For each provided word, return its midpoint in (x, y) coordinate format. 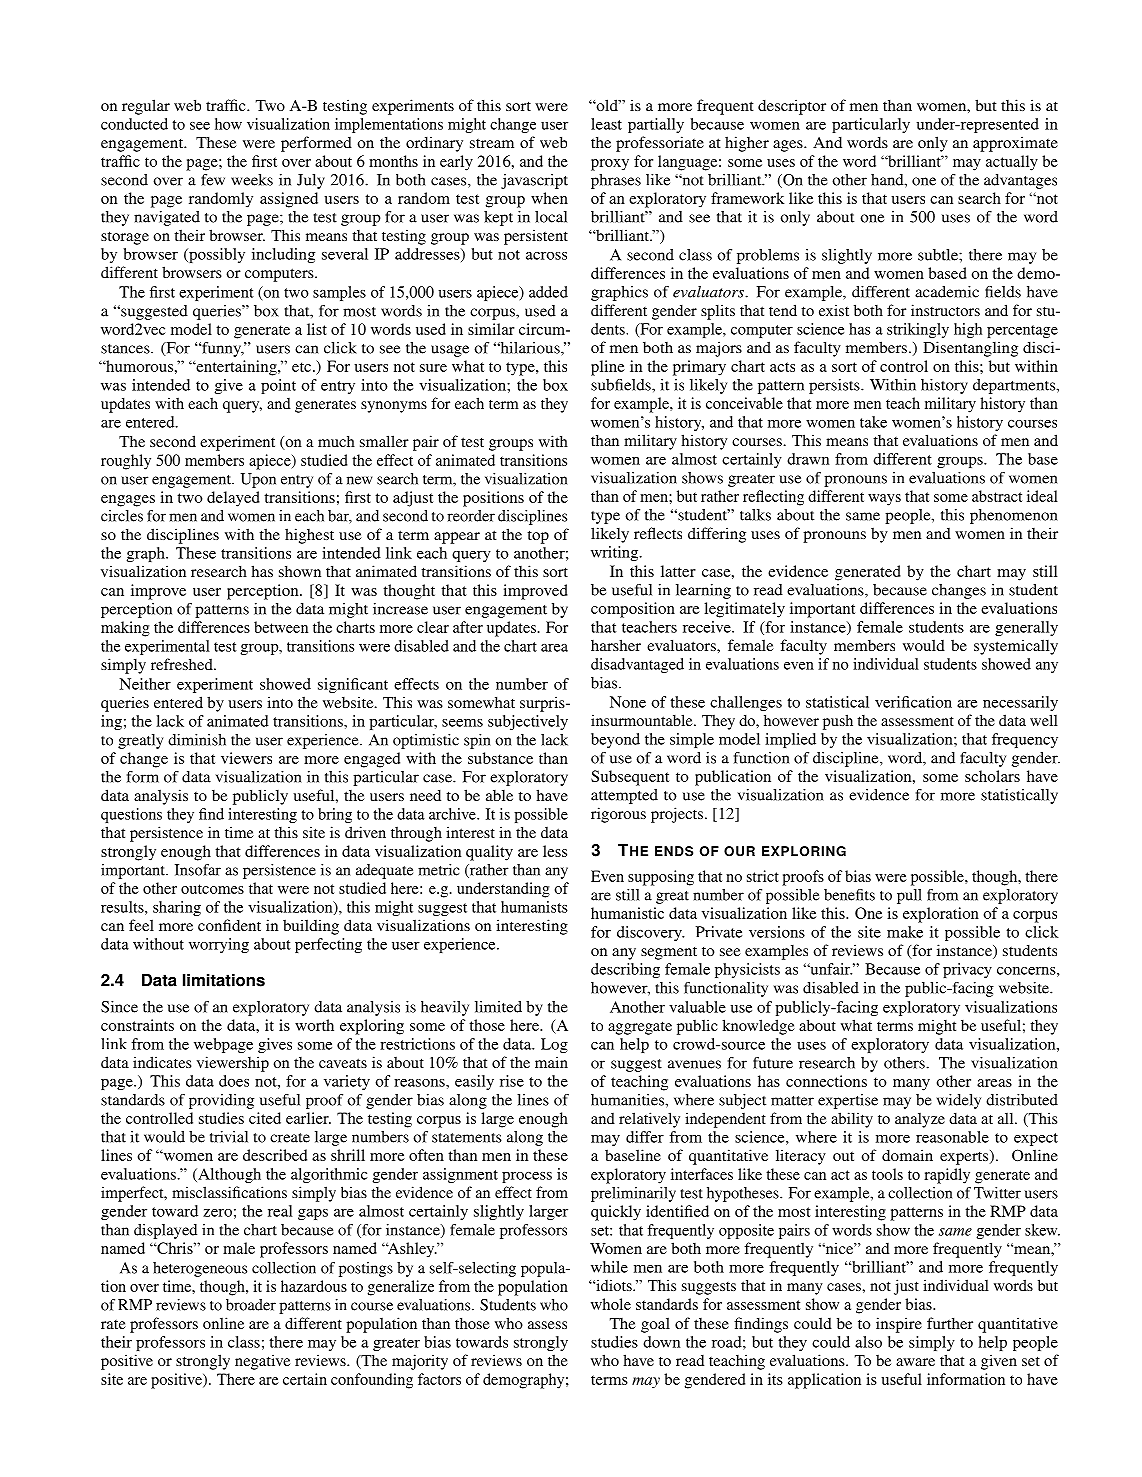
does (234, 1081)
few (213, 180)
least (606, 124)
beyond (615, 740)
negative (262, 1362)
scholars (992, 776)
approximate (1015, 144)
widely (959, 1101)
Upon (258, 480)
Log (554, 1045)
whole (611, 1304)
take (873, 422)
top (538, 537)
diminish (197, 740)
